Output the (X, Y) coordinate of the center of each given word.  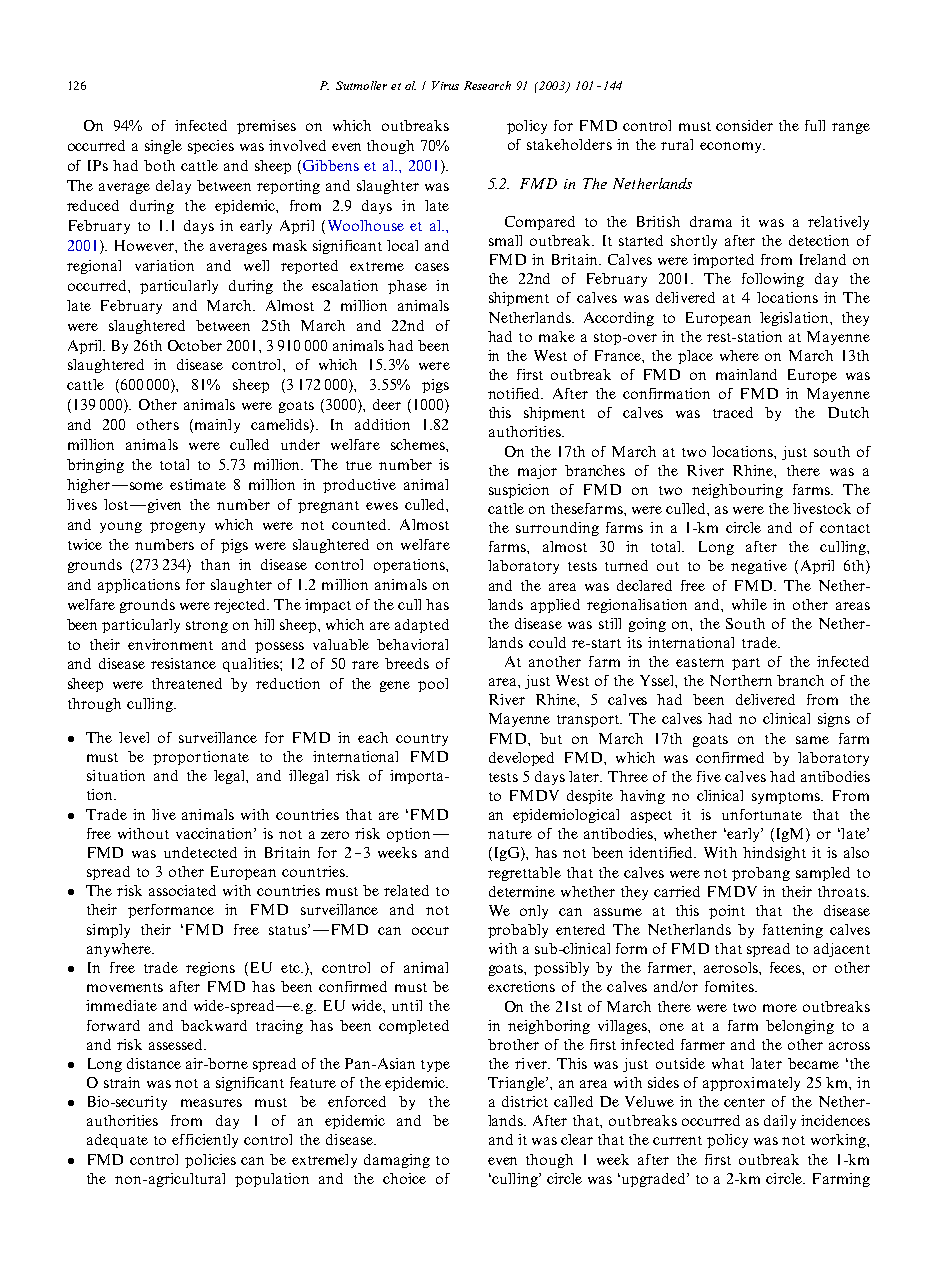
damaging (397, 1161)
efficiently (205, 1141)
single (163, 147)
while (749, 604)
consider (744, 125)
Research (487, 85)
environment (170, 644)
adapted (422, 626)
